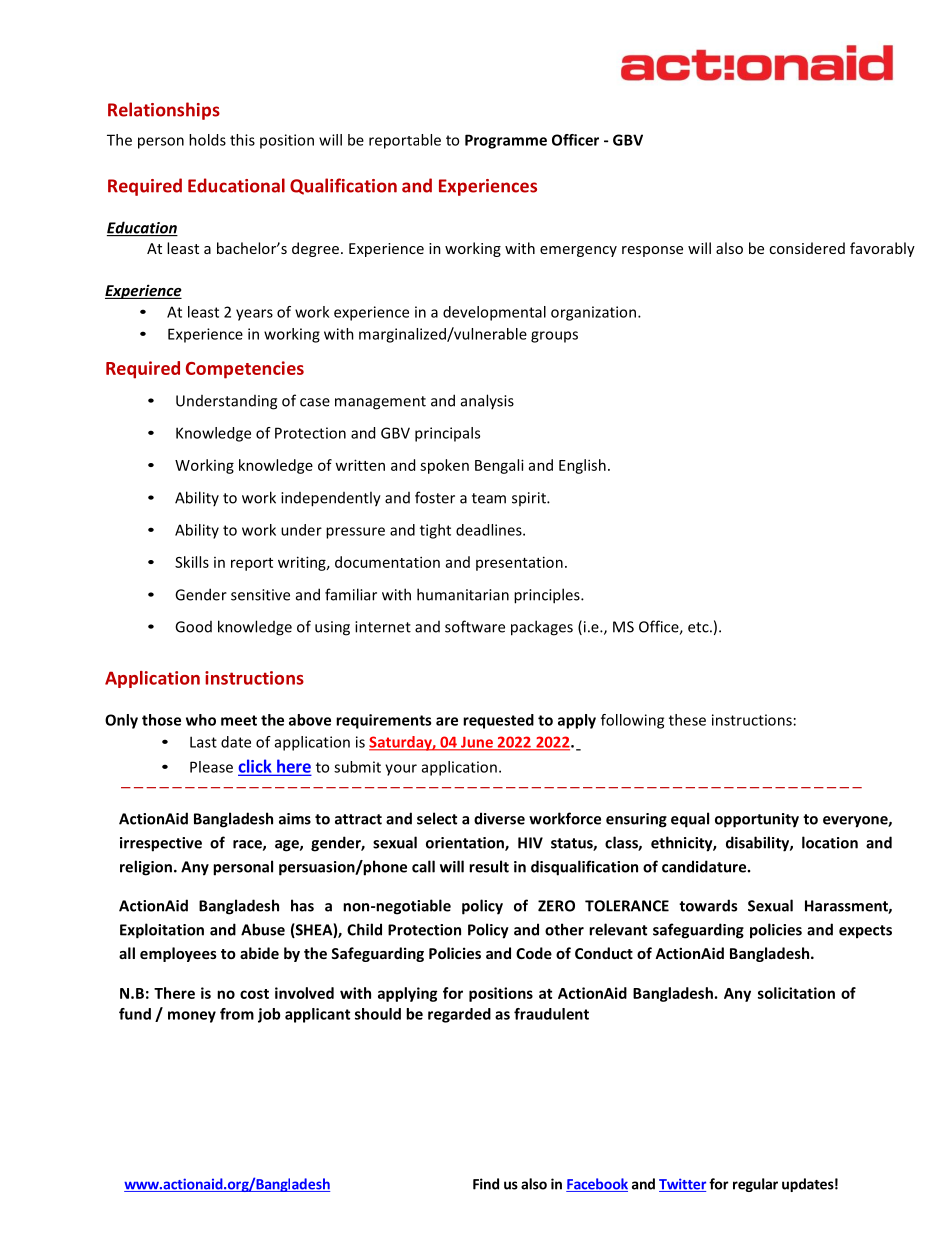 This image has height=1233, width=952. I want to click on opportunity, so click(757, 820).
